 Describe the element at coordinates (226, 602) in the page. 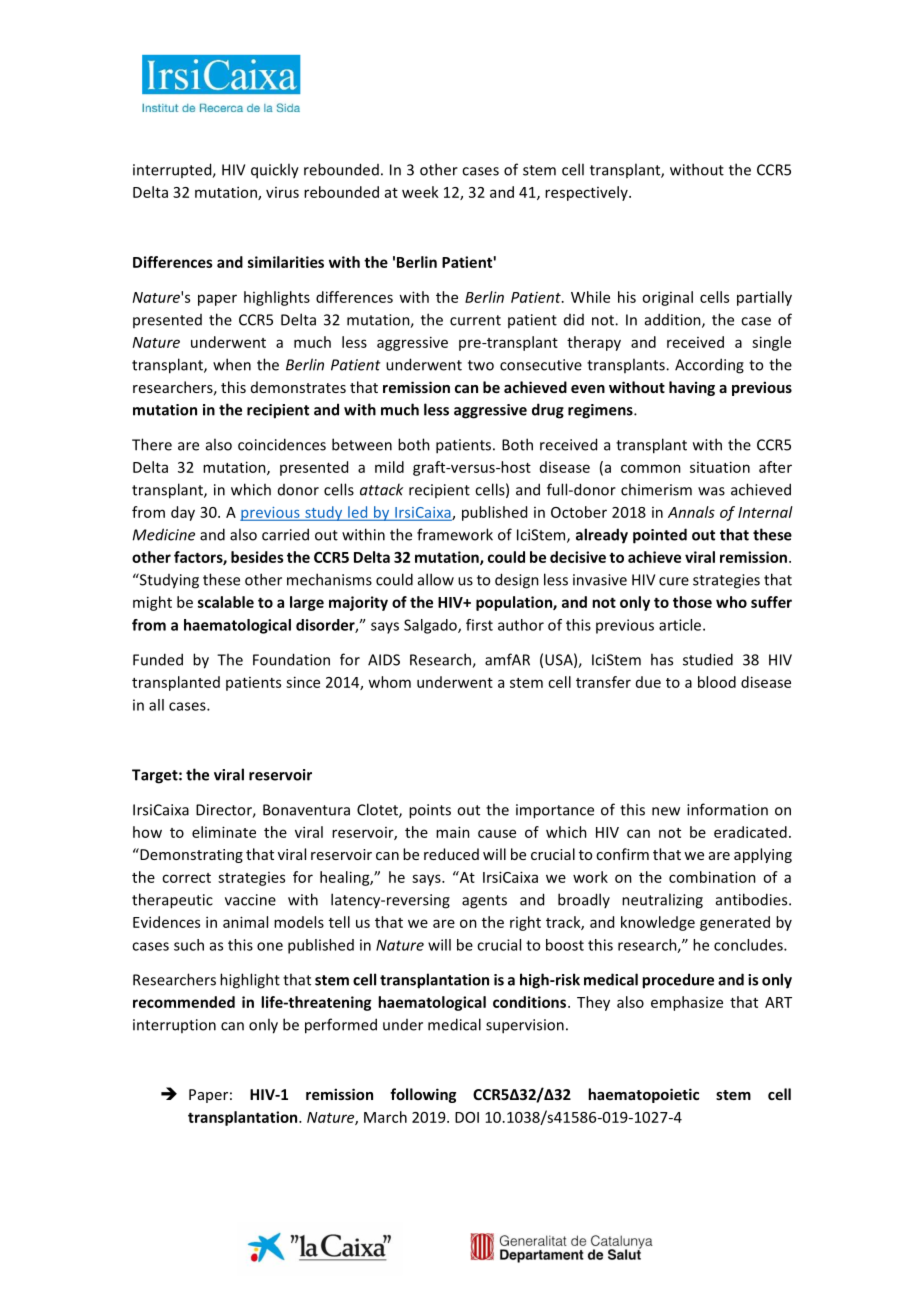

I see `scalable` at that location.
